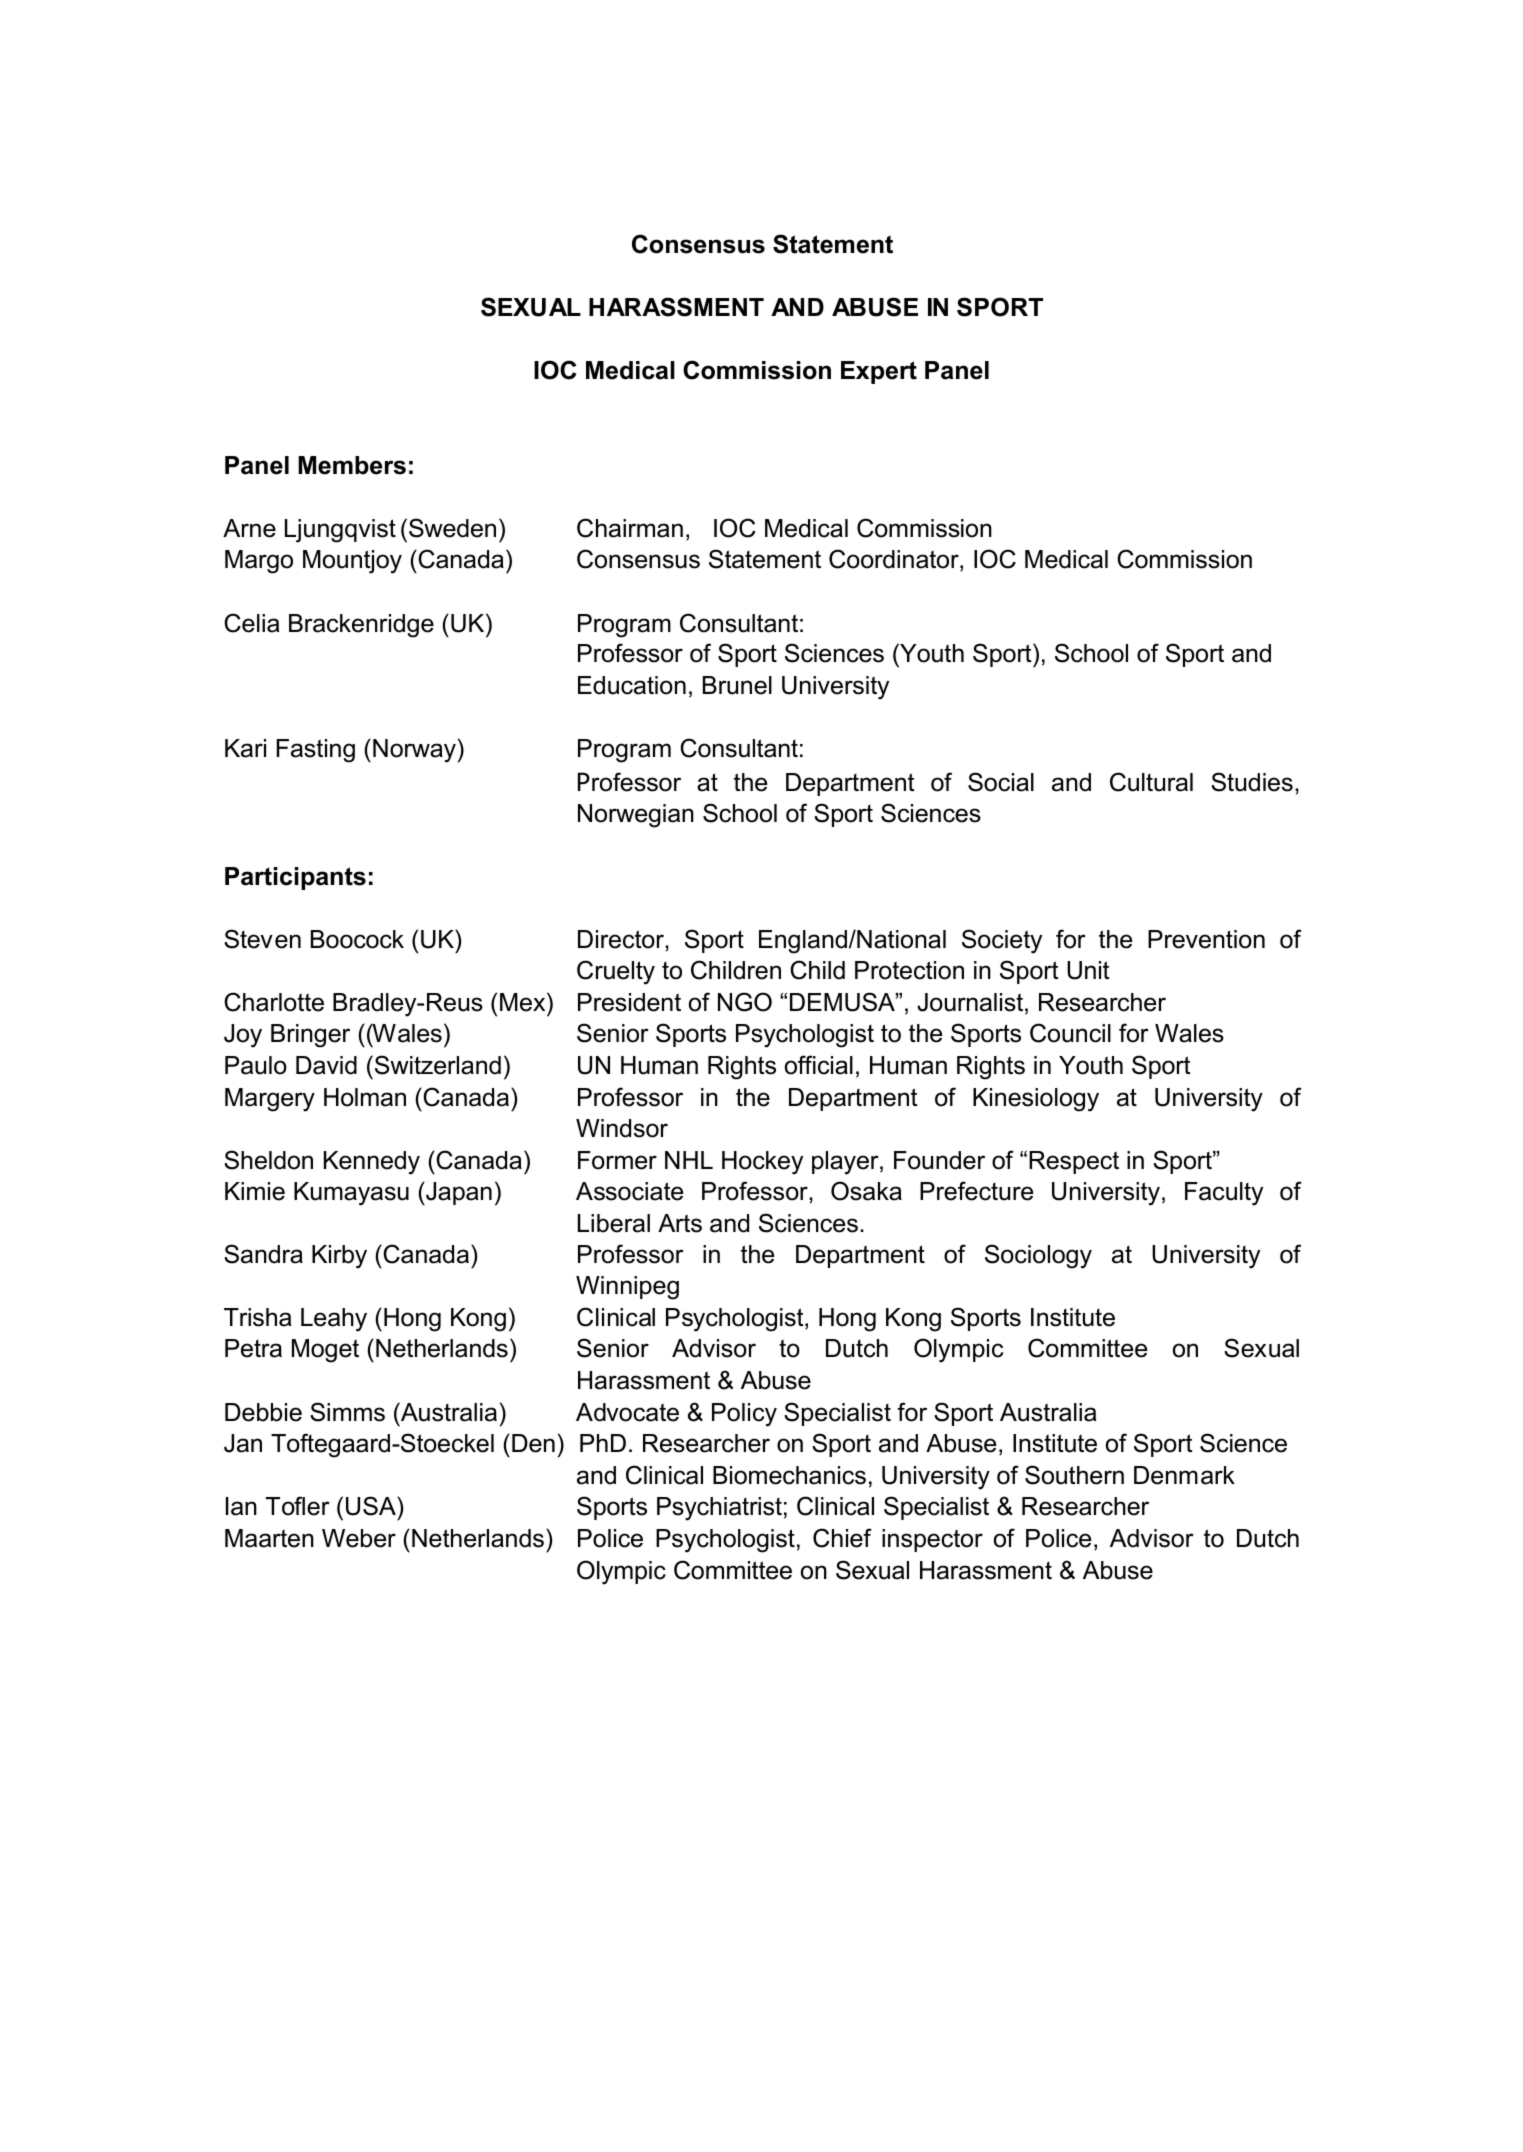 The width and height of the document is (1523, 2152). I want to click on Denmark, so click(1184, 1475).
